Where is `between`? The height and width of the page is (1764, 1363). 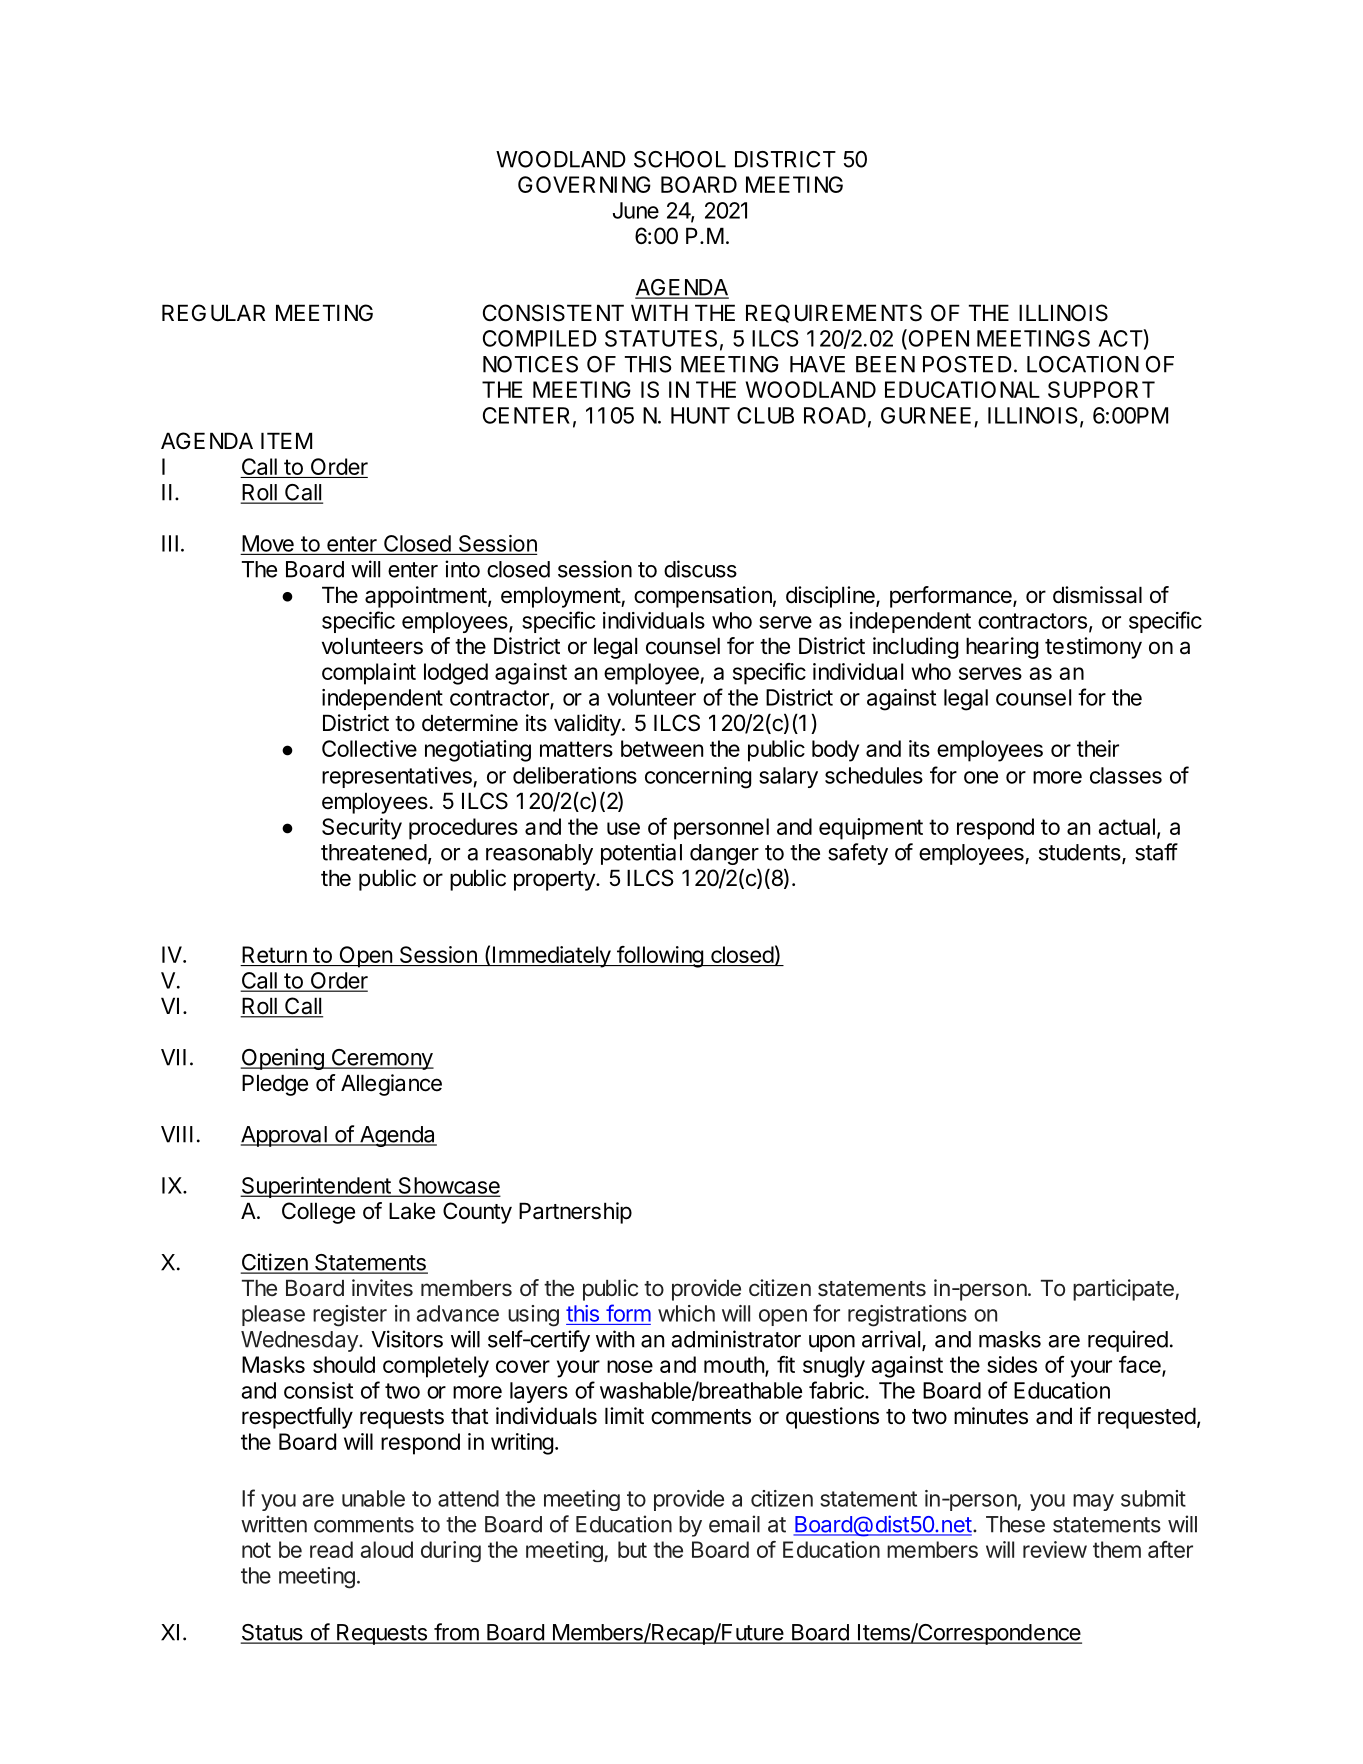
between is located at coordinates (662, 748).
